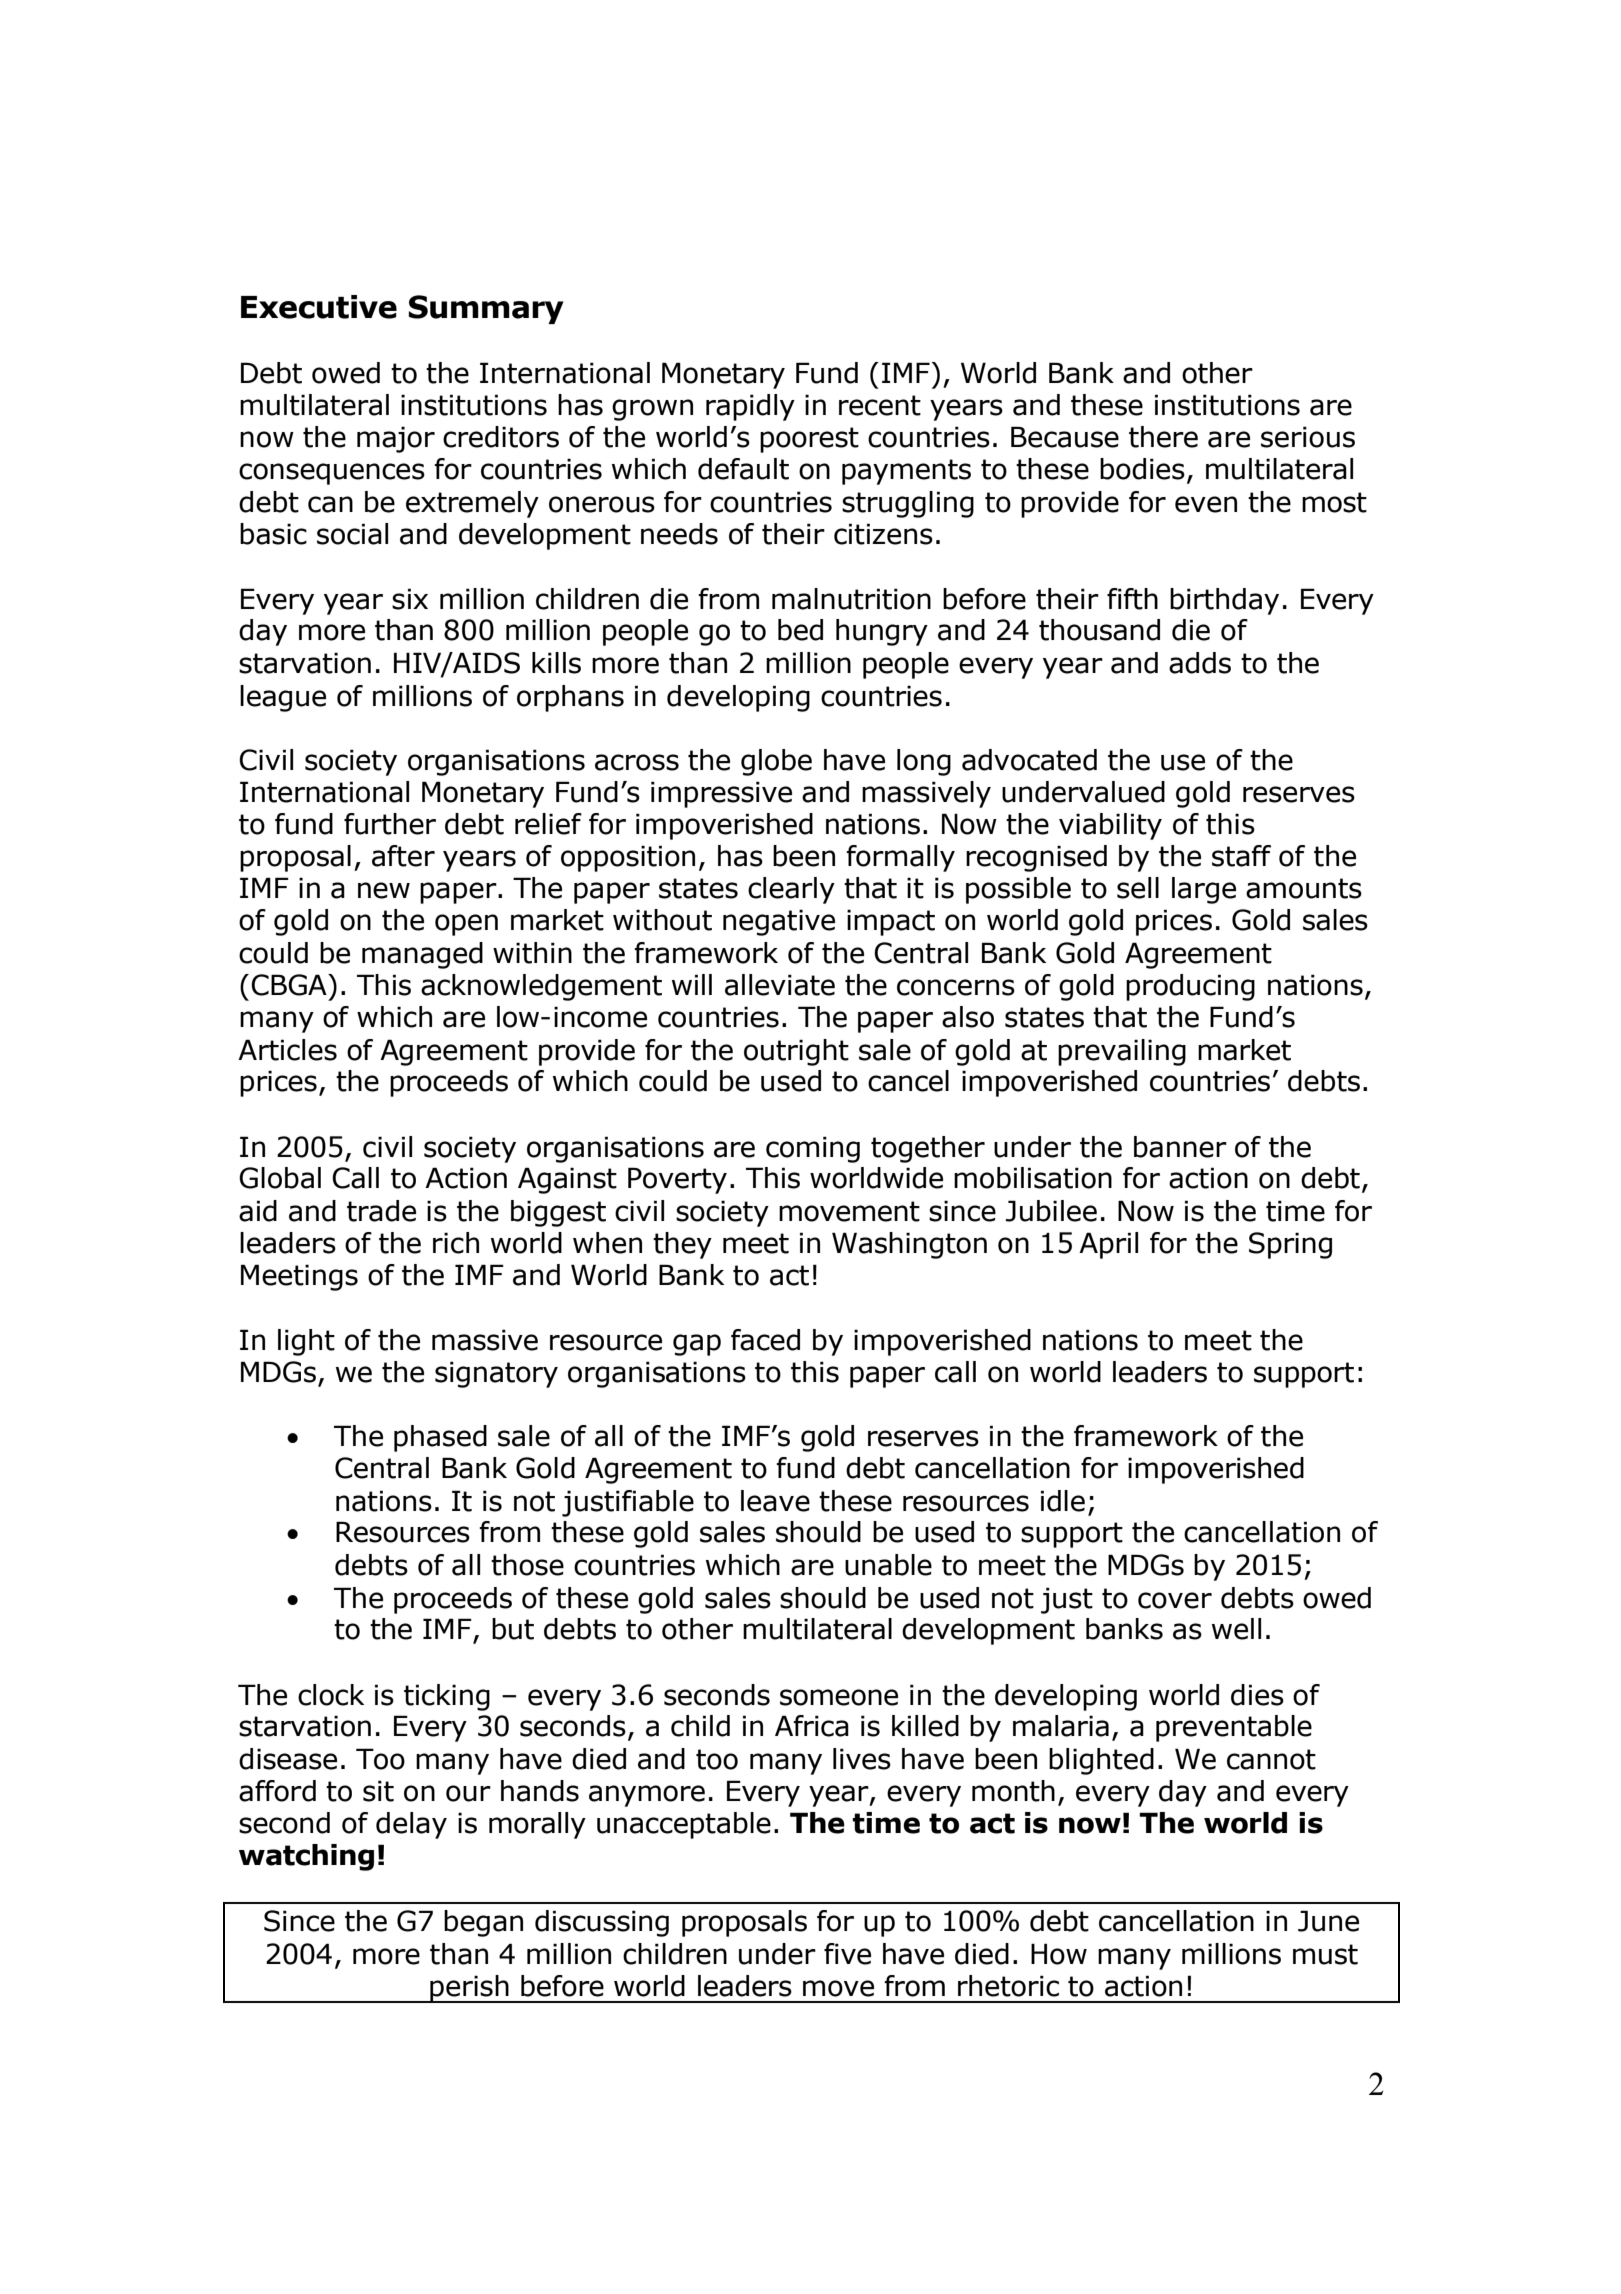 This image has width=1621, height=2294. Describe the element at coordinates (1200, 663) in the image. I see `adds` at that location.
